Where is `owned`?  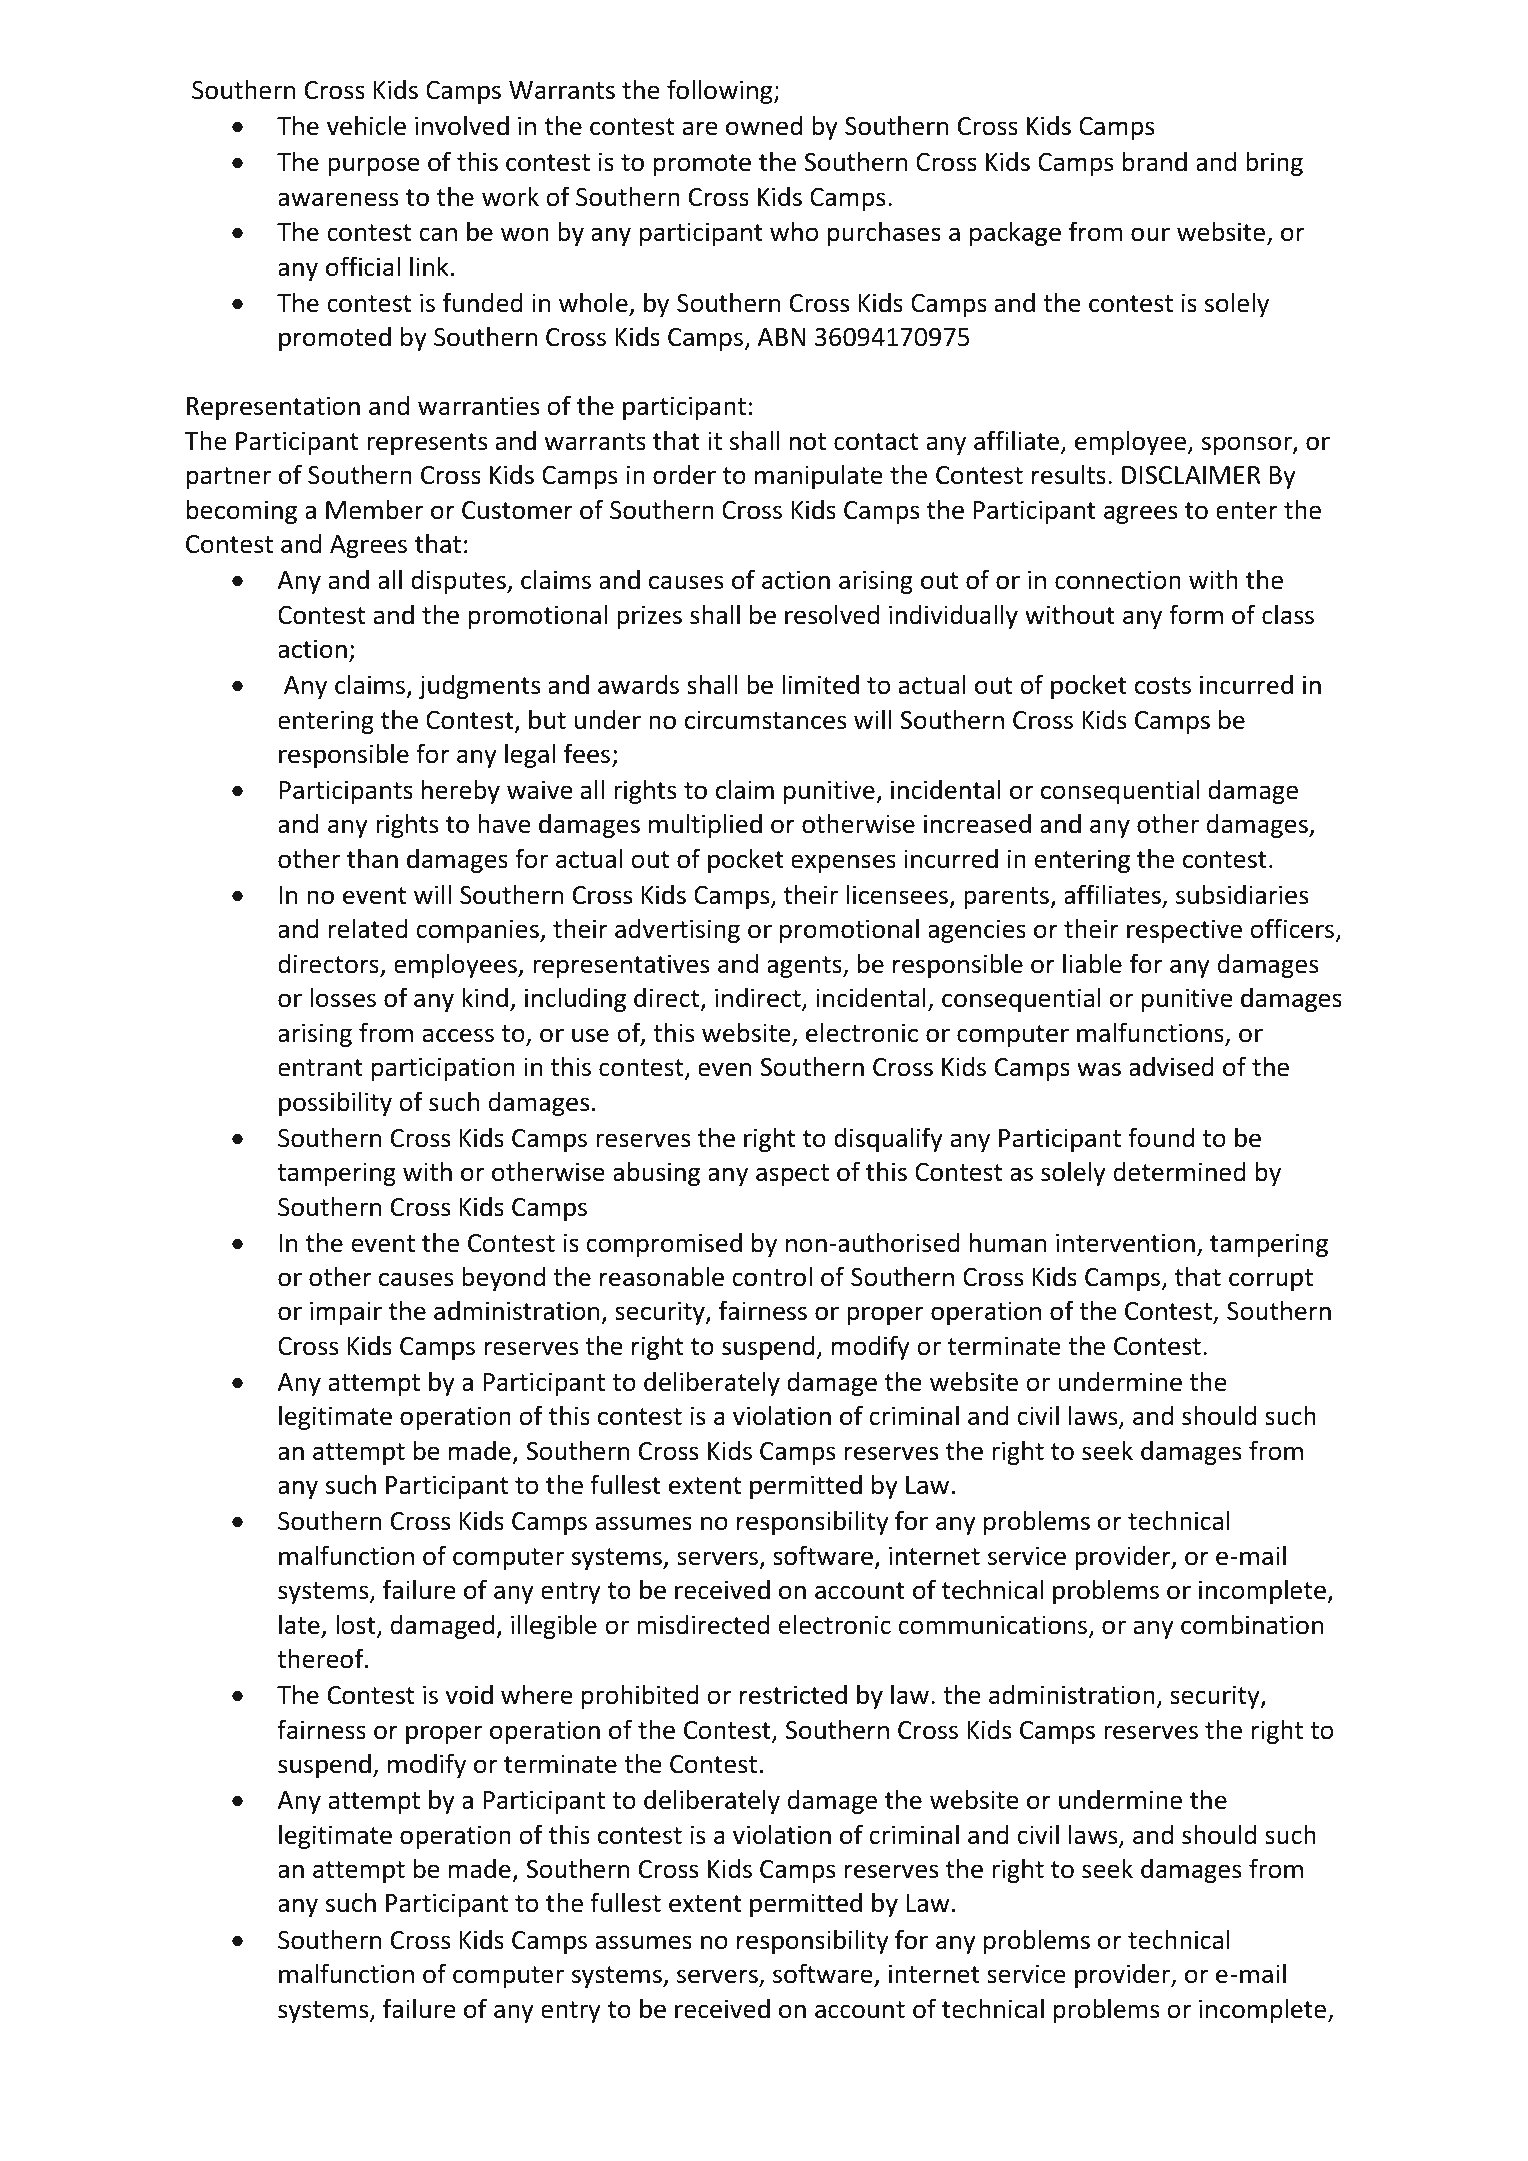 owned is located at coordinates (764, 126).
